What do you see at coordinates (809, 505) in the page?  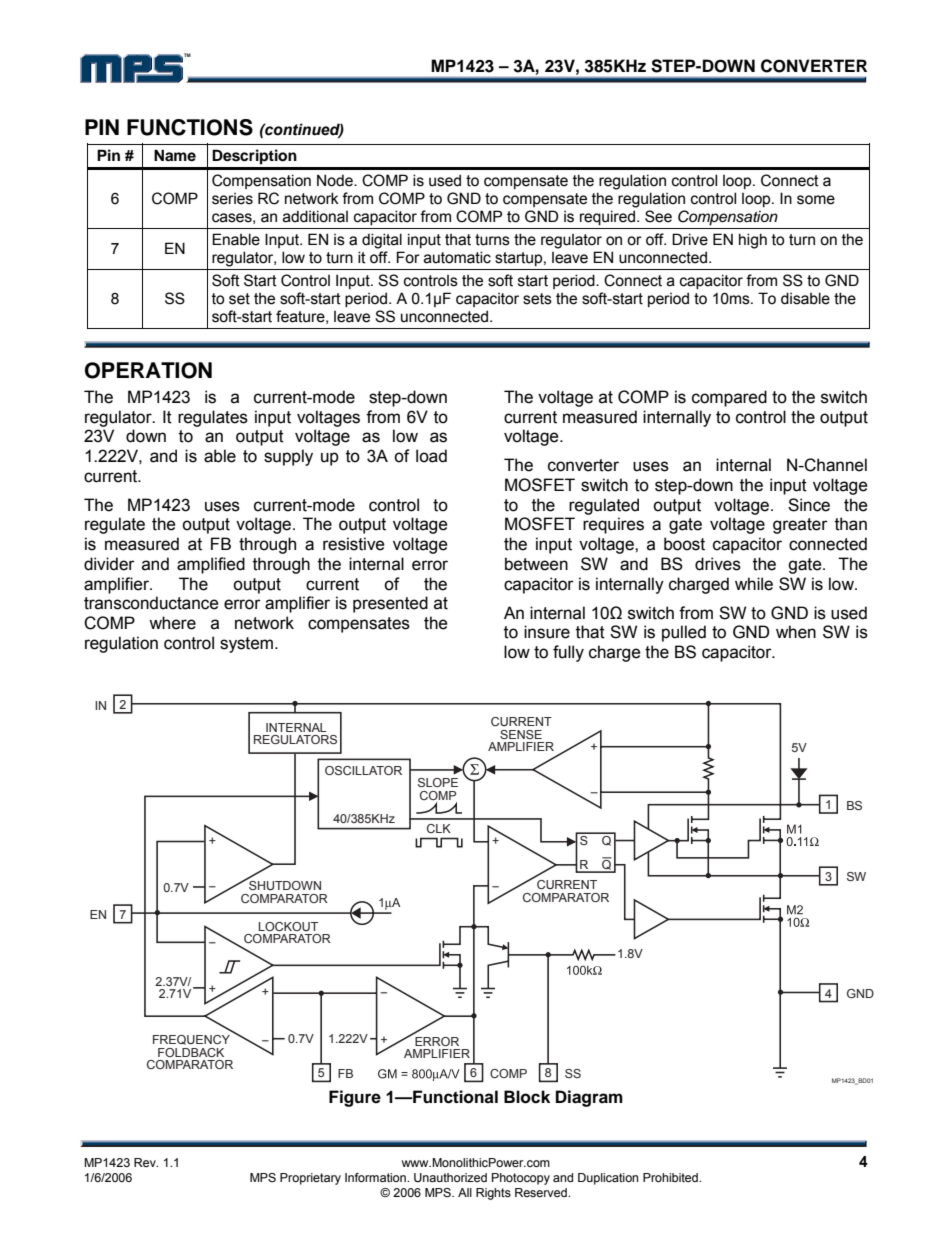 I see `Since` at bounding box center [809, 505].
